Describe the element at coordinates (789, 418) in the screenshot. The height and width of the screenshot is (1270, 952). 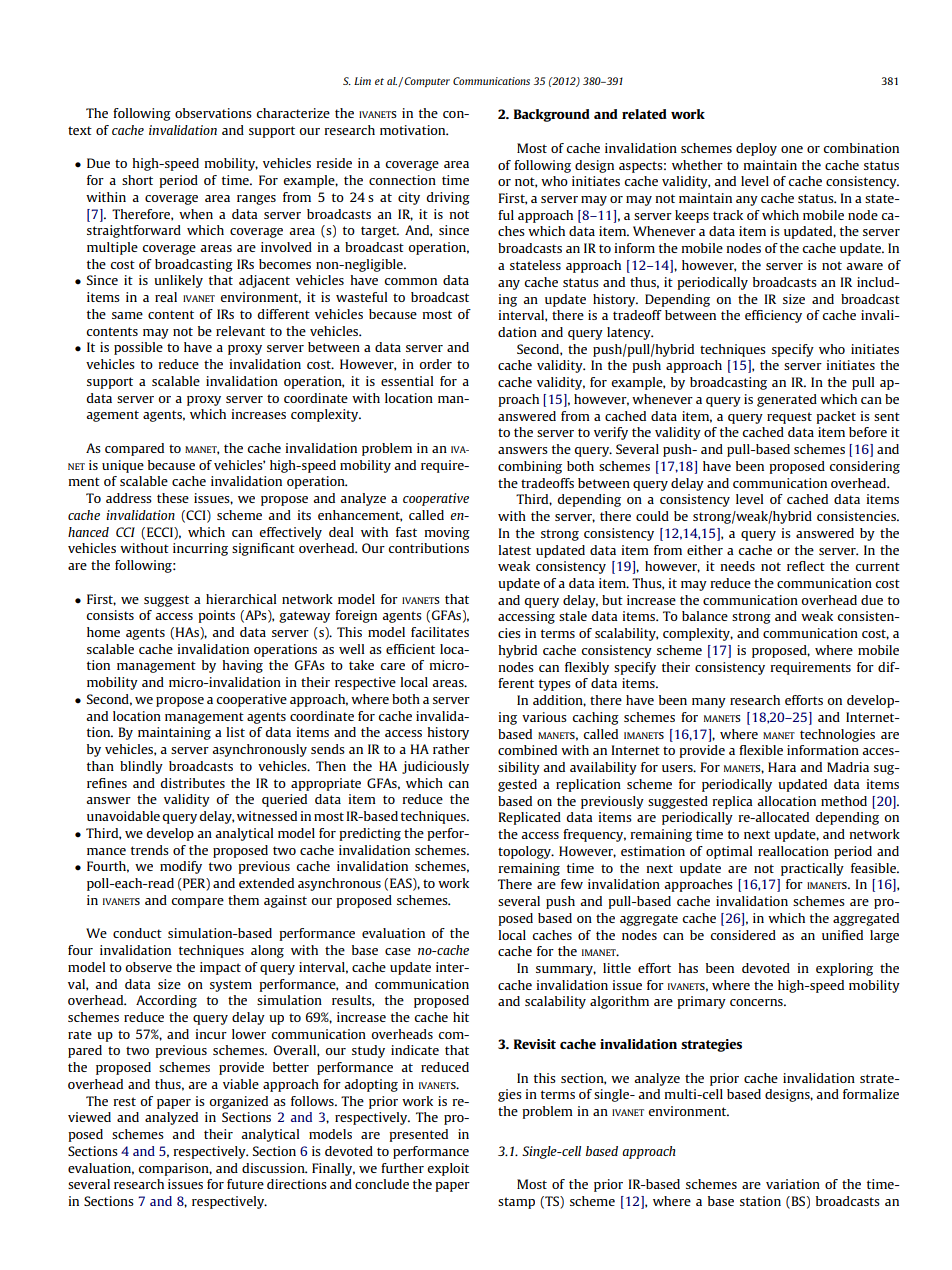
I see `request` at that location.
